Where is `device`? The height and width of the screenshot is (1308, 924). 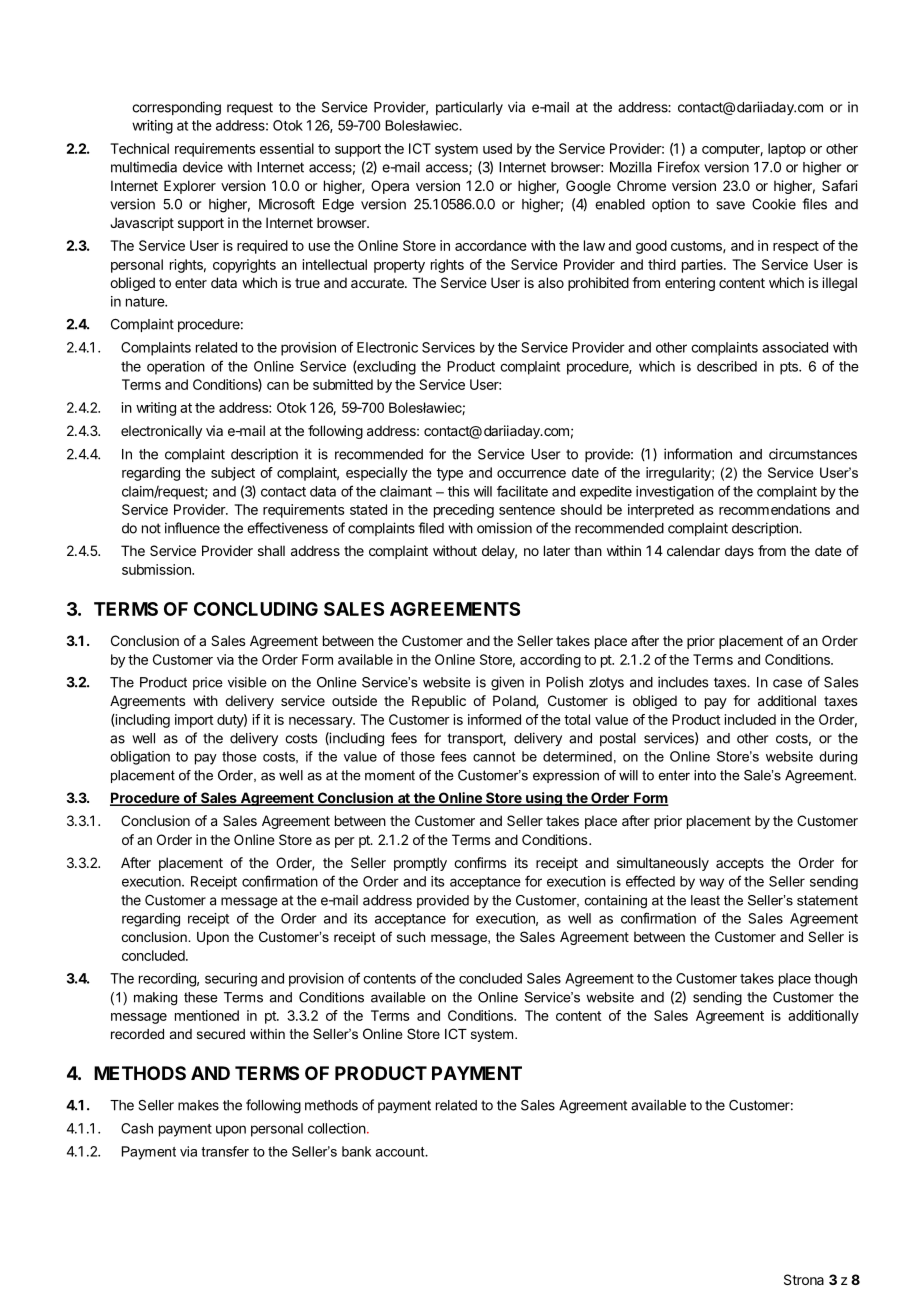
device is located at coordinates (203, 167).
